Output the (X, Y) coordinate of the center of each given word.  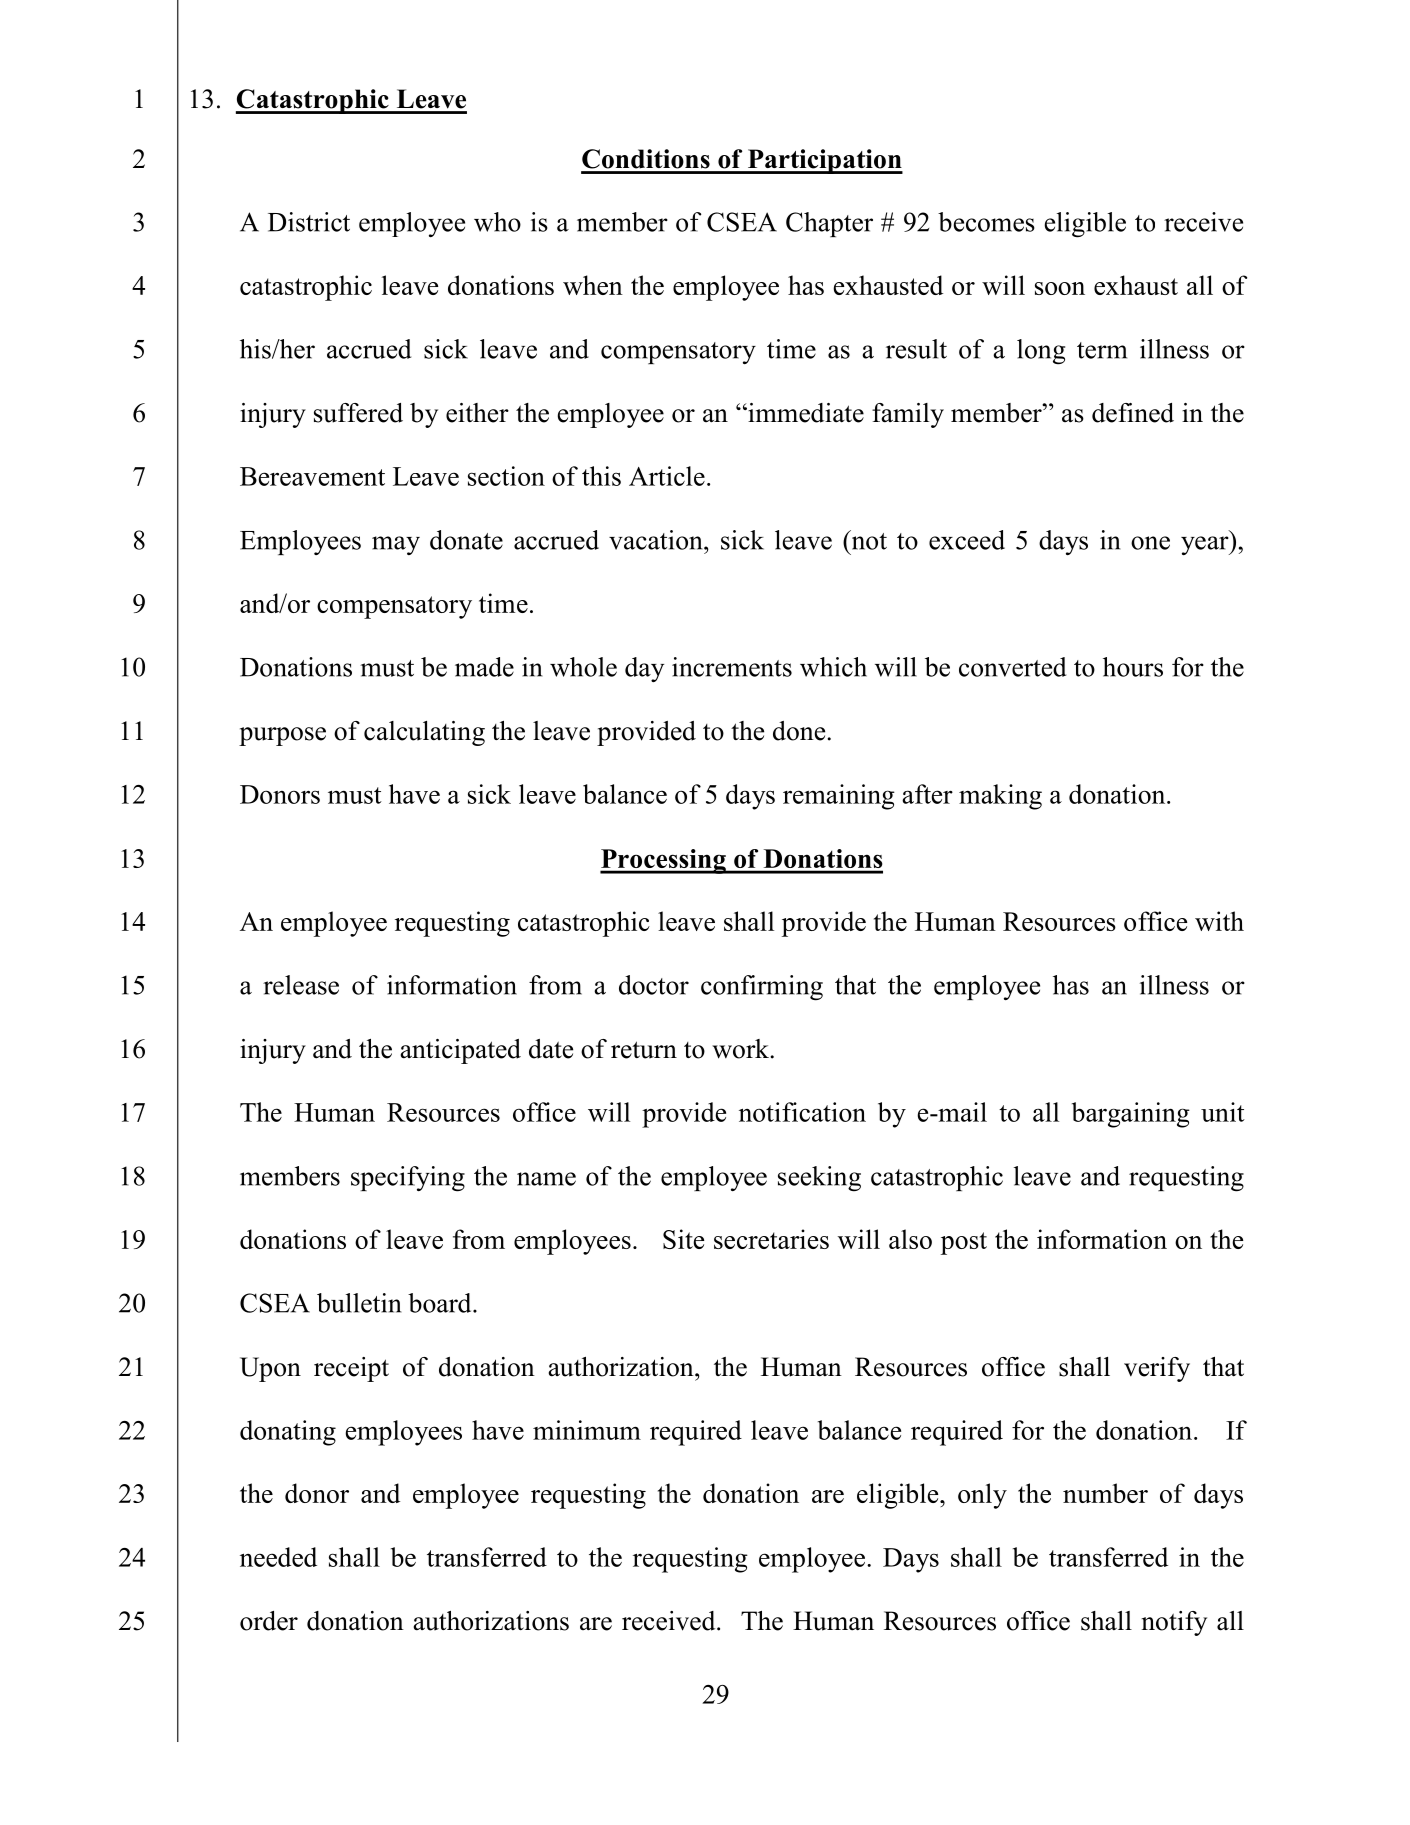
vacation (657, 540)
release (301, 985)
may (396, 545)
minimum (587, 1430)
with (1219, 921)
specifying (408, 1179)
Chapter (829, 224)
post (964, 1243)
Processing (664, 861)
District (309, 222)
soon (1060, 288)
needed (278, 1557)
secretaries (771, 1239)
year (1206, 545)
